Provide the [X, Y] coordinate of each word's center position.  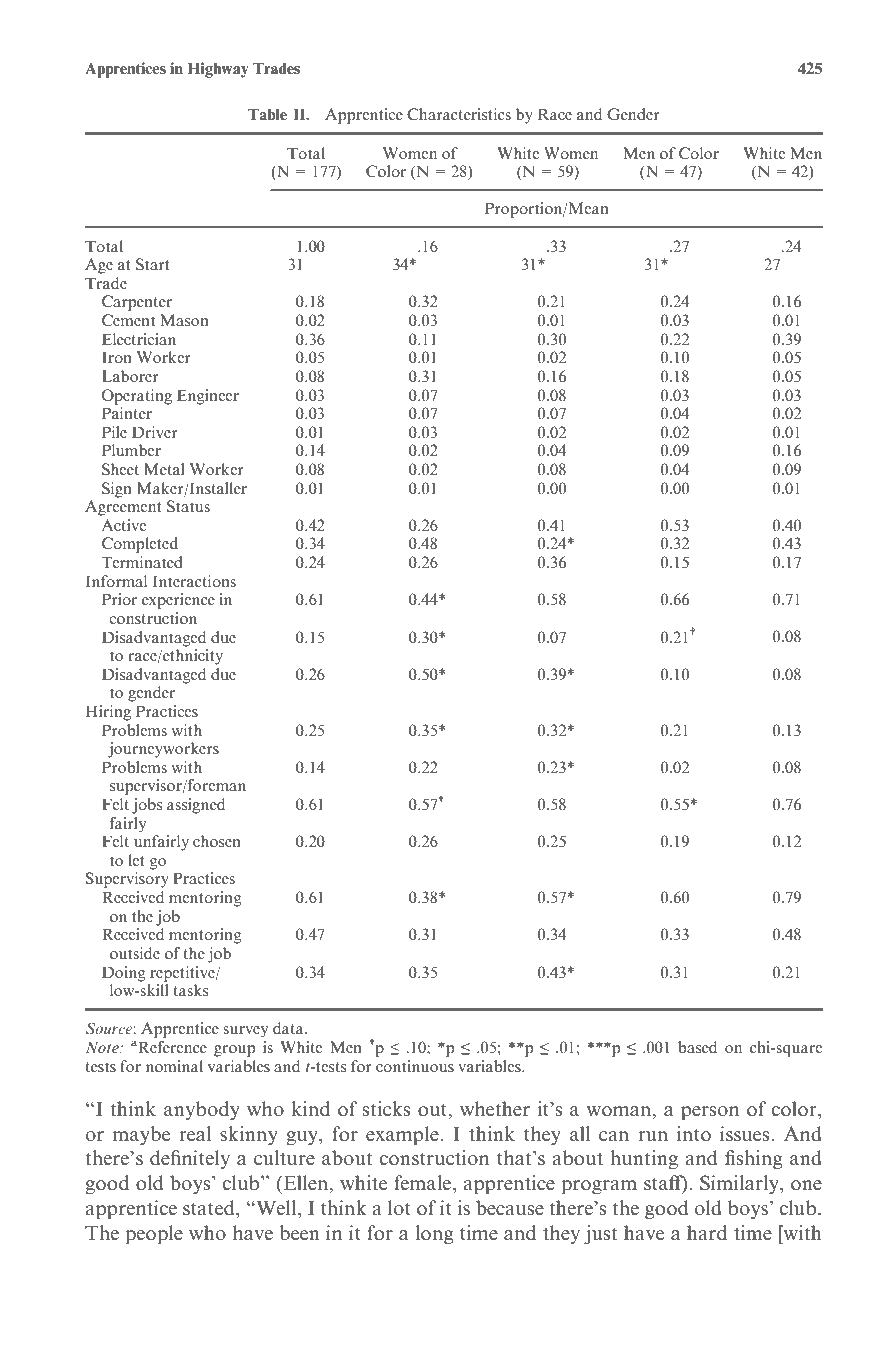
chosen [217, 841]
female [422, 1182]
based [697, 1047]
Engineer [208, 397]
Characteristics [459, 114]
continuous [415, 1066]
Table [267, 114]
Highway [218, 70]
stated [210, 1207]
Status [188, 506]
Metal [164, 469]
